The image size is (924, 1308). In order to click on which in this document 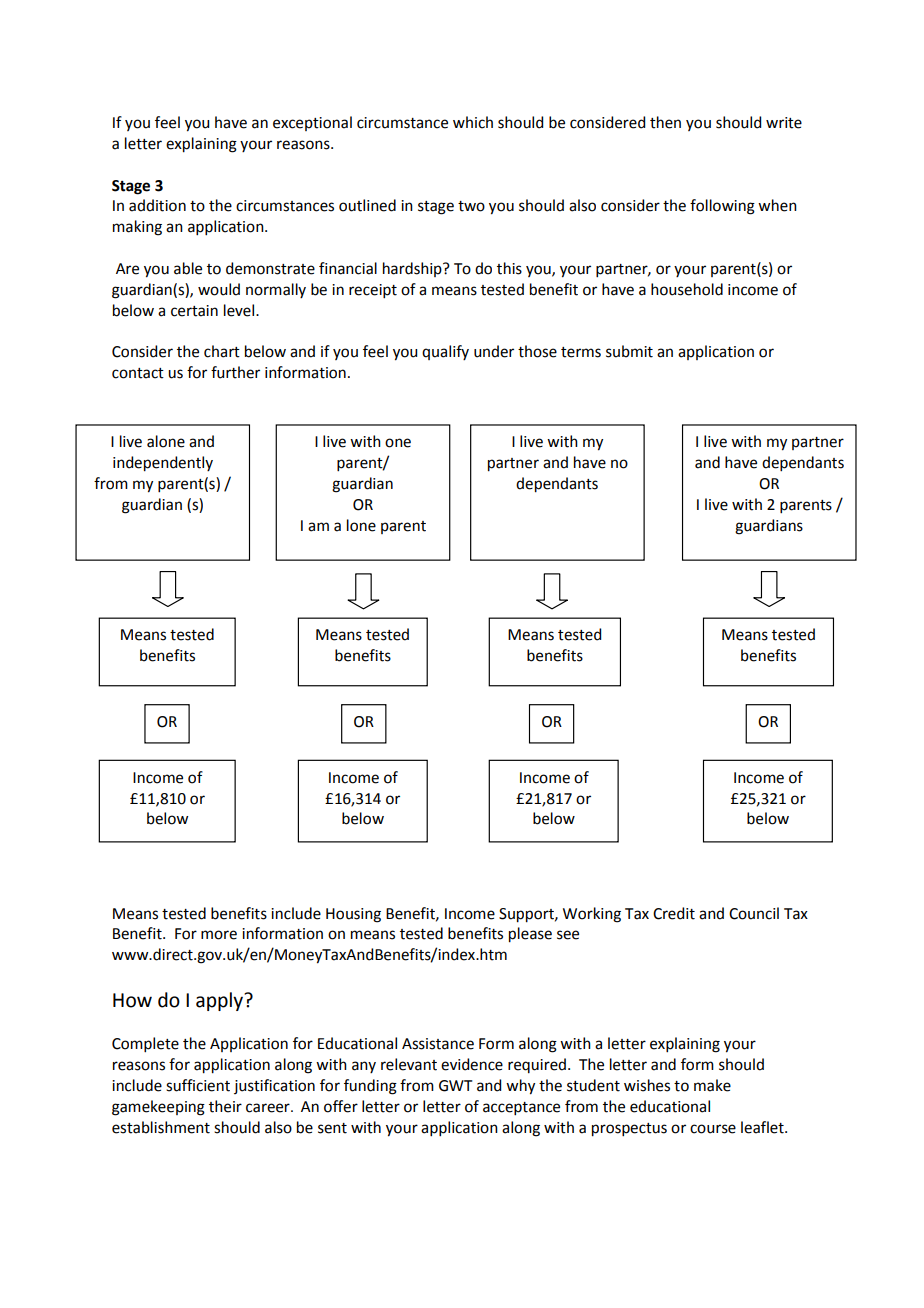, I will do `click(473, 122)`.
